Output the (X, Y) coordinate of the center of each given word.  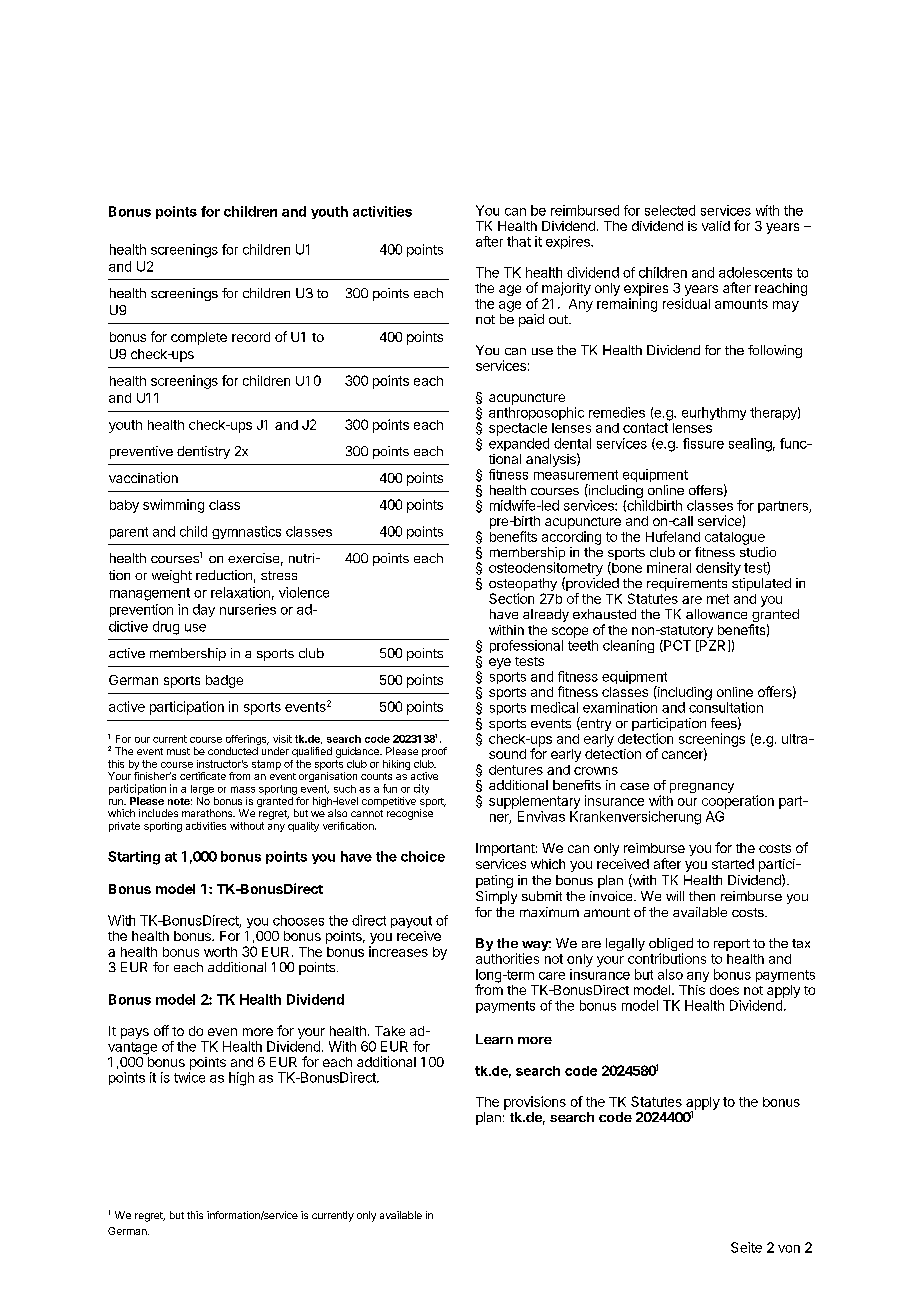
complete (199, 338)
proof (434, 752)
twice (189, 1077)
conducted (233, 751)
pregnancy (702, 788)
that (519, 241)
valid (716, 226)
